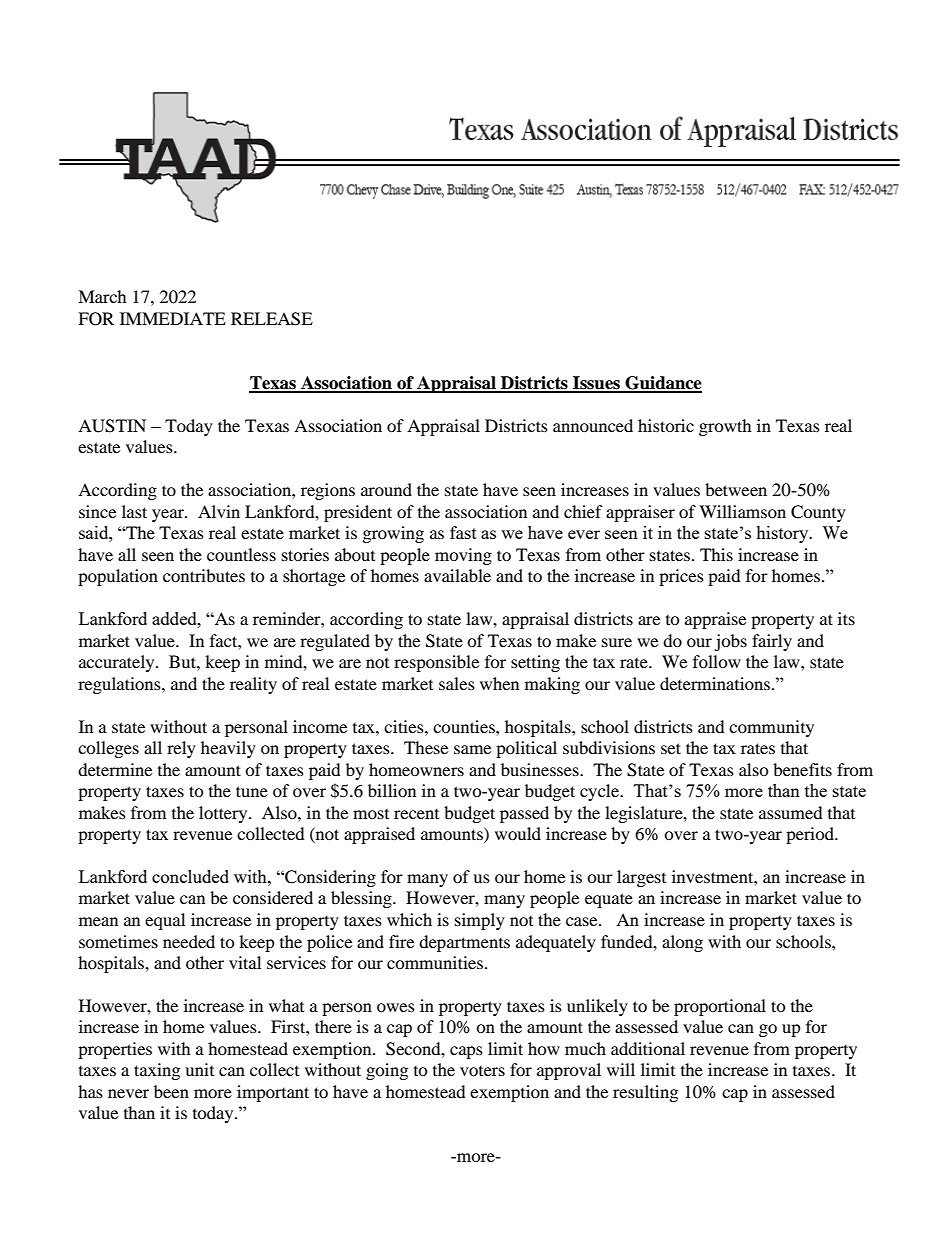 This screenshot has width=952, height=1233. What do you see at coordinates (219, 511) in the screenshot?
I see `Alvin` at bounding box center [219, 511].
